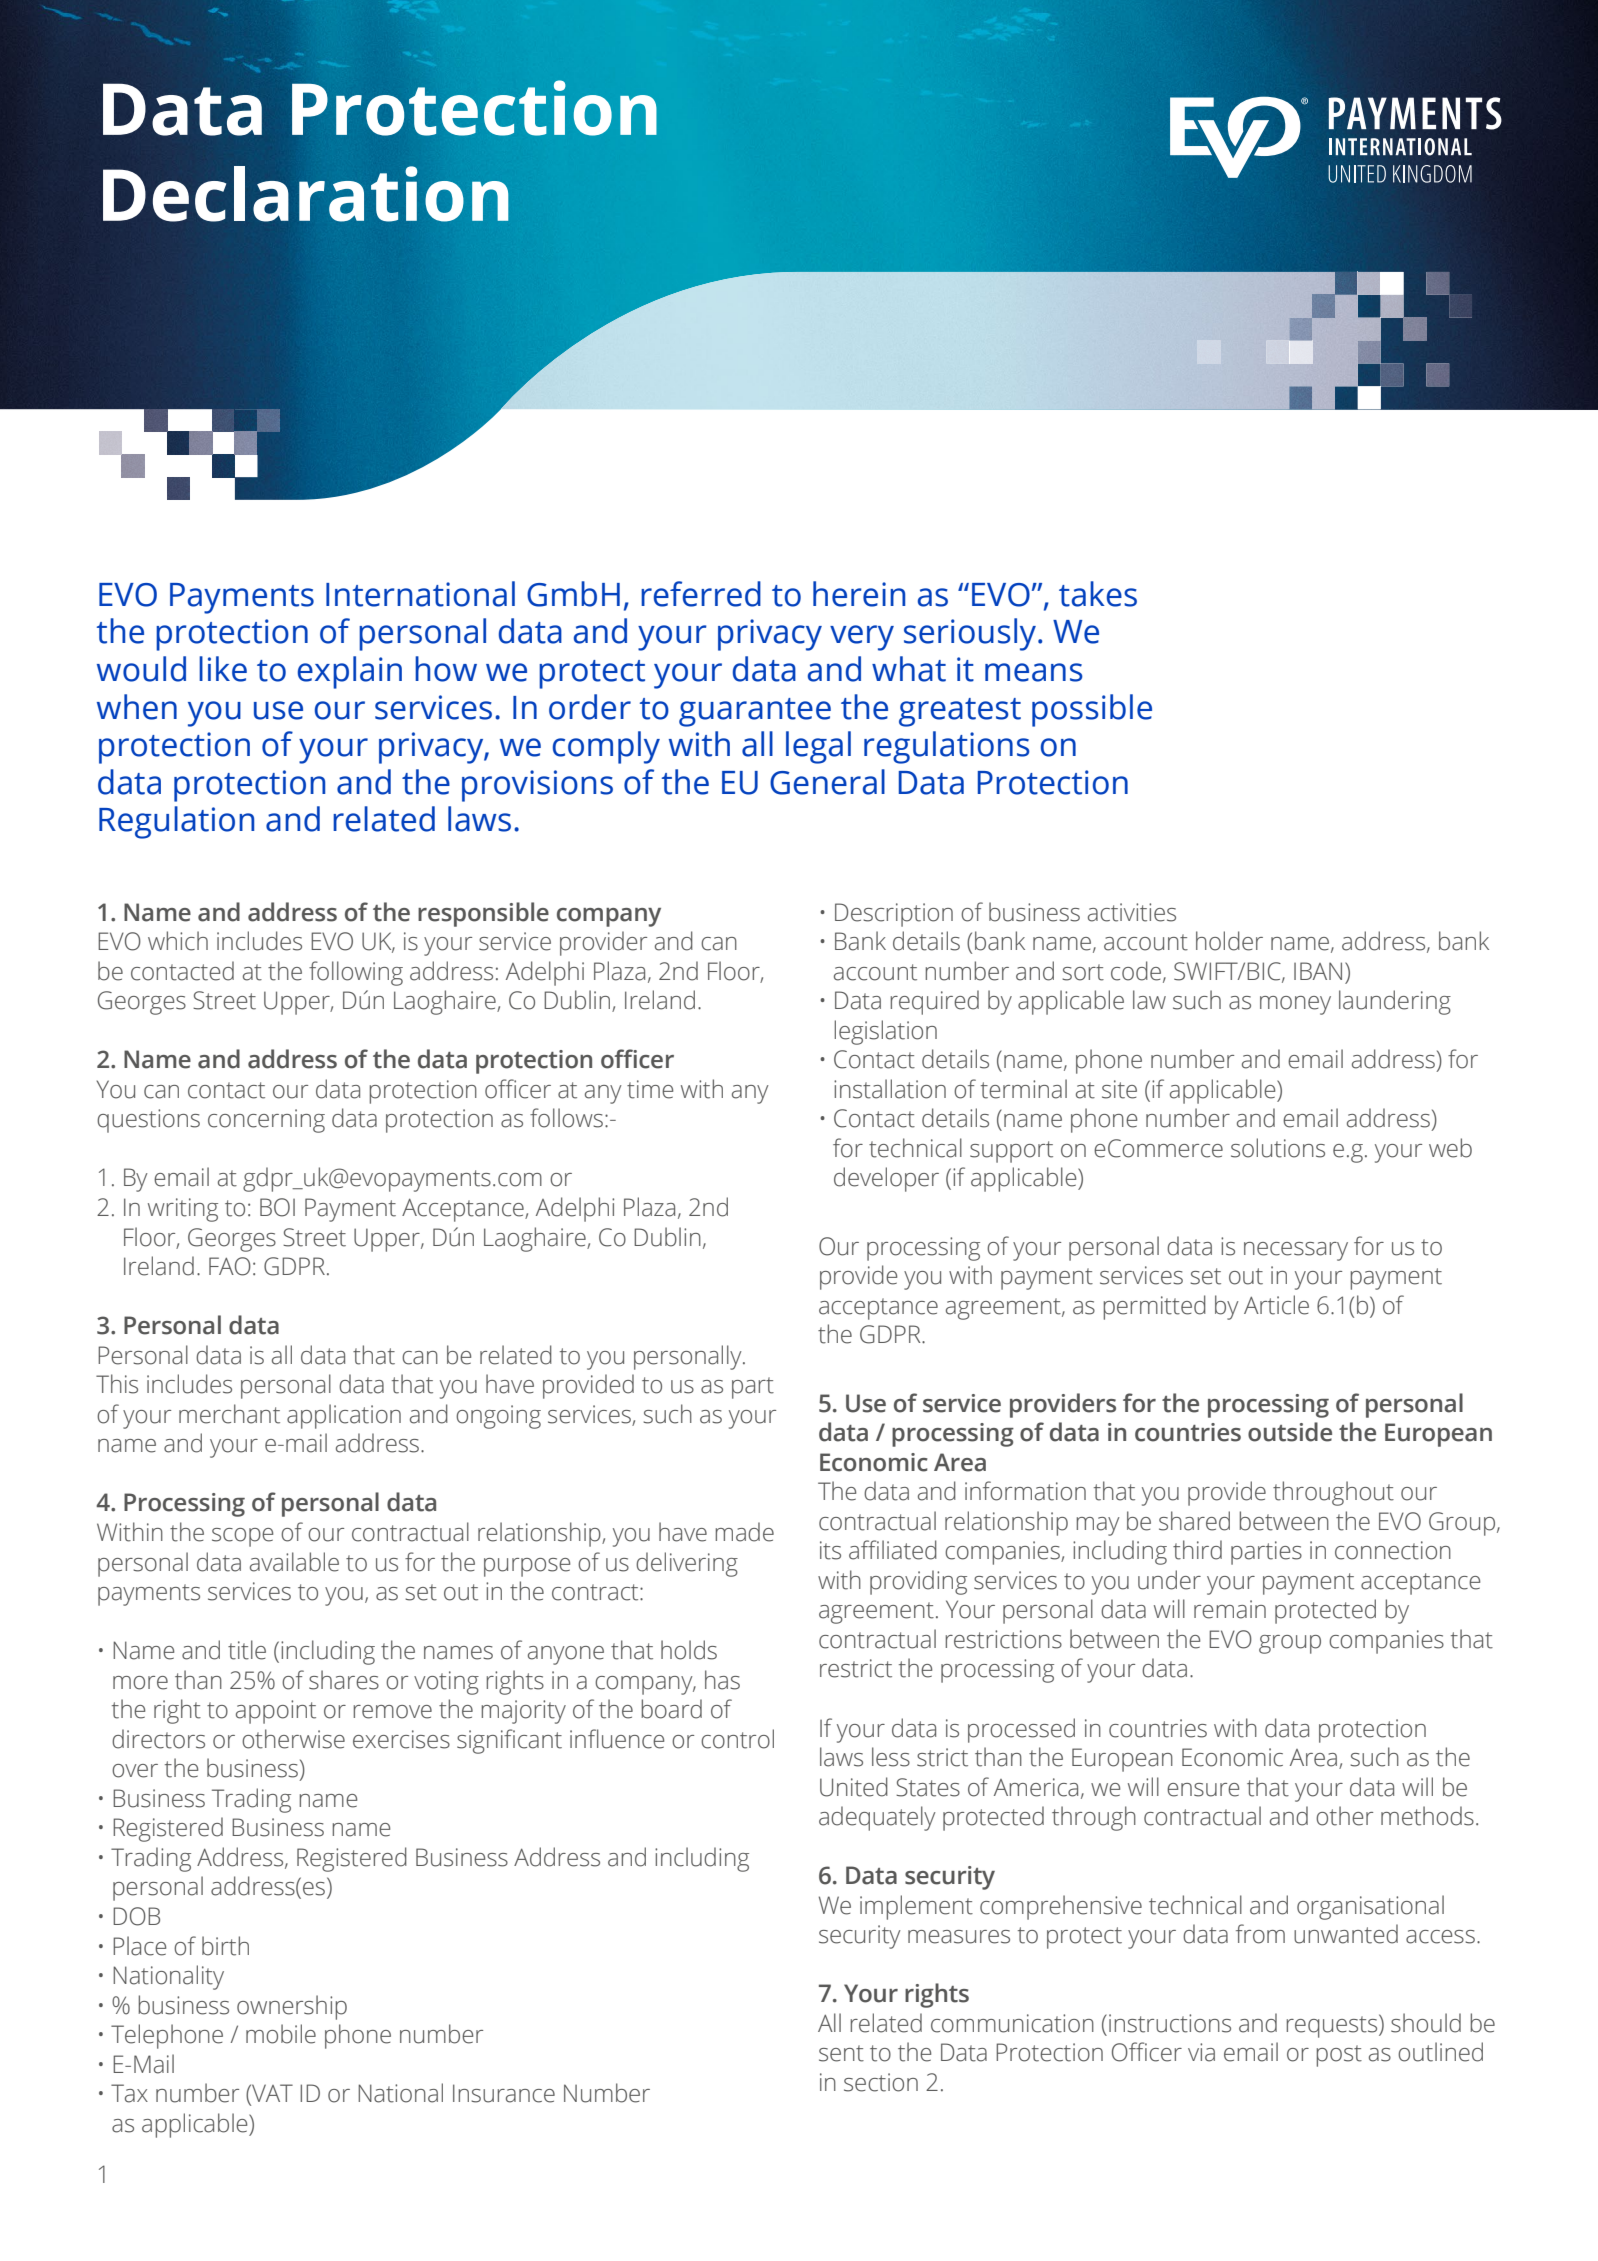 Image resolution: width=1598 pixels, height=2261 pixels. What do you see at coordinates (223, 669) in the screenshot?
I see `like` at bounding box center [223, 669].
